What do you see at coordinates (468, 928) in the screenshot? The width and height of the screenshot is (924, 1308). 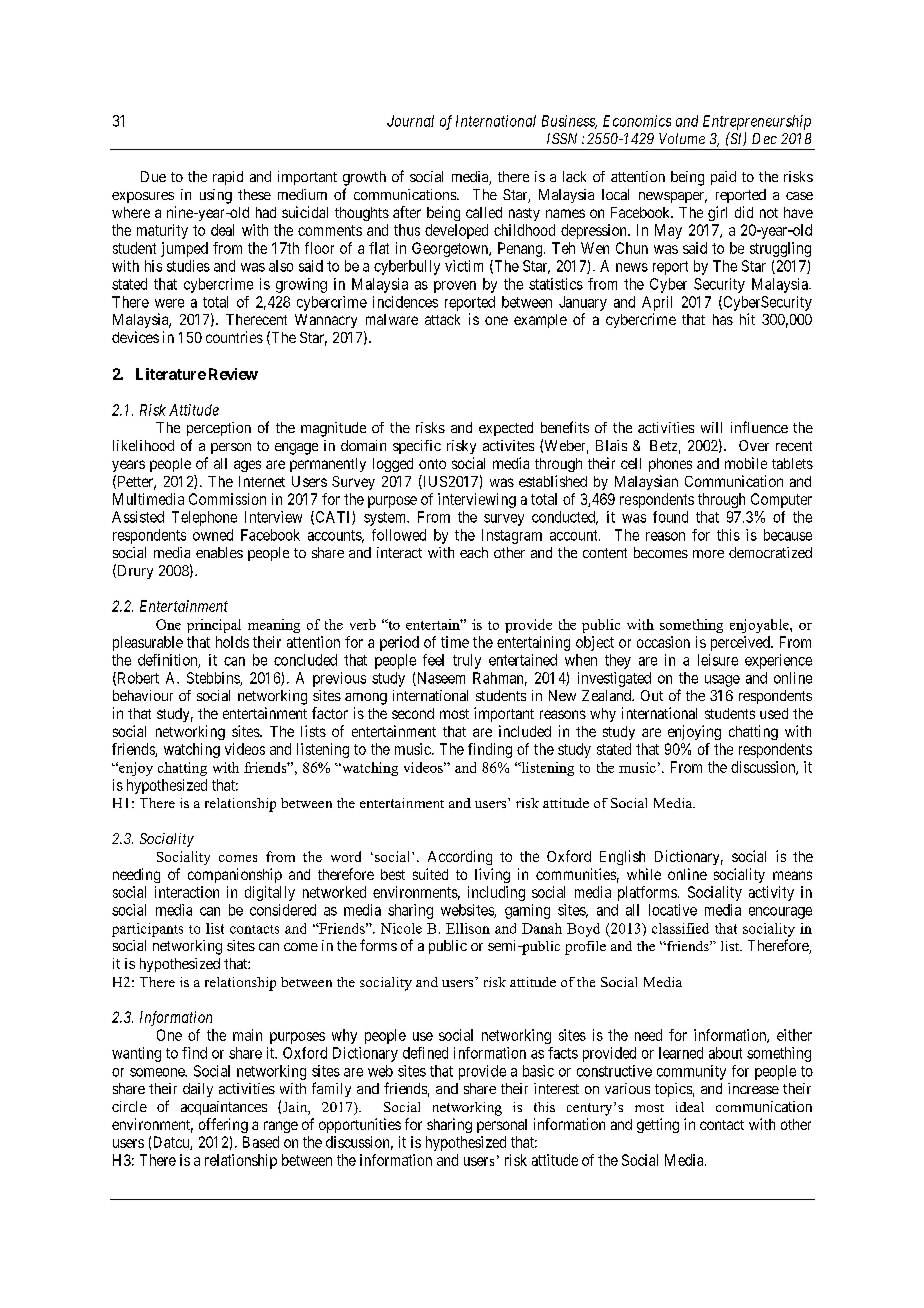 I see `Ellison` at bounding box center [468, 928].
